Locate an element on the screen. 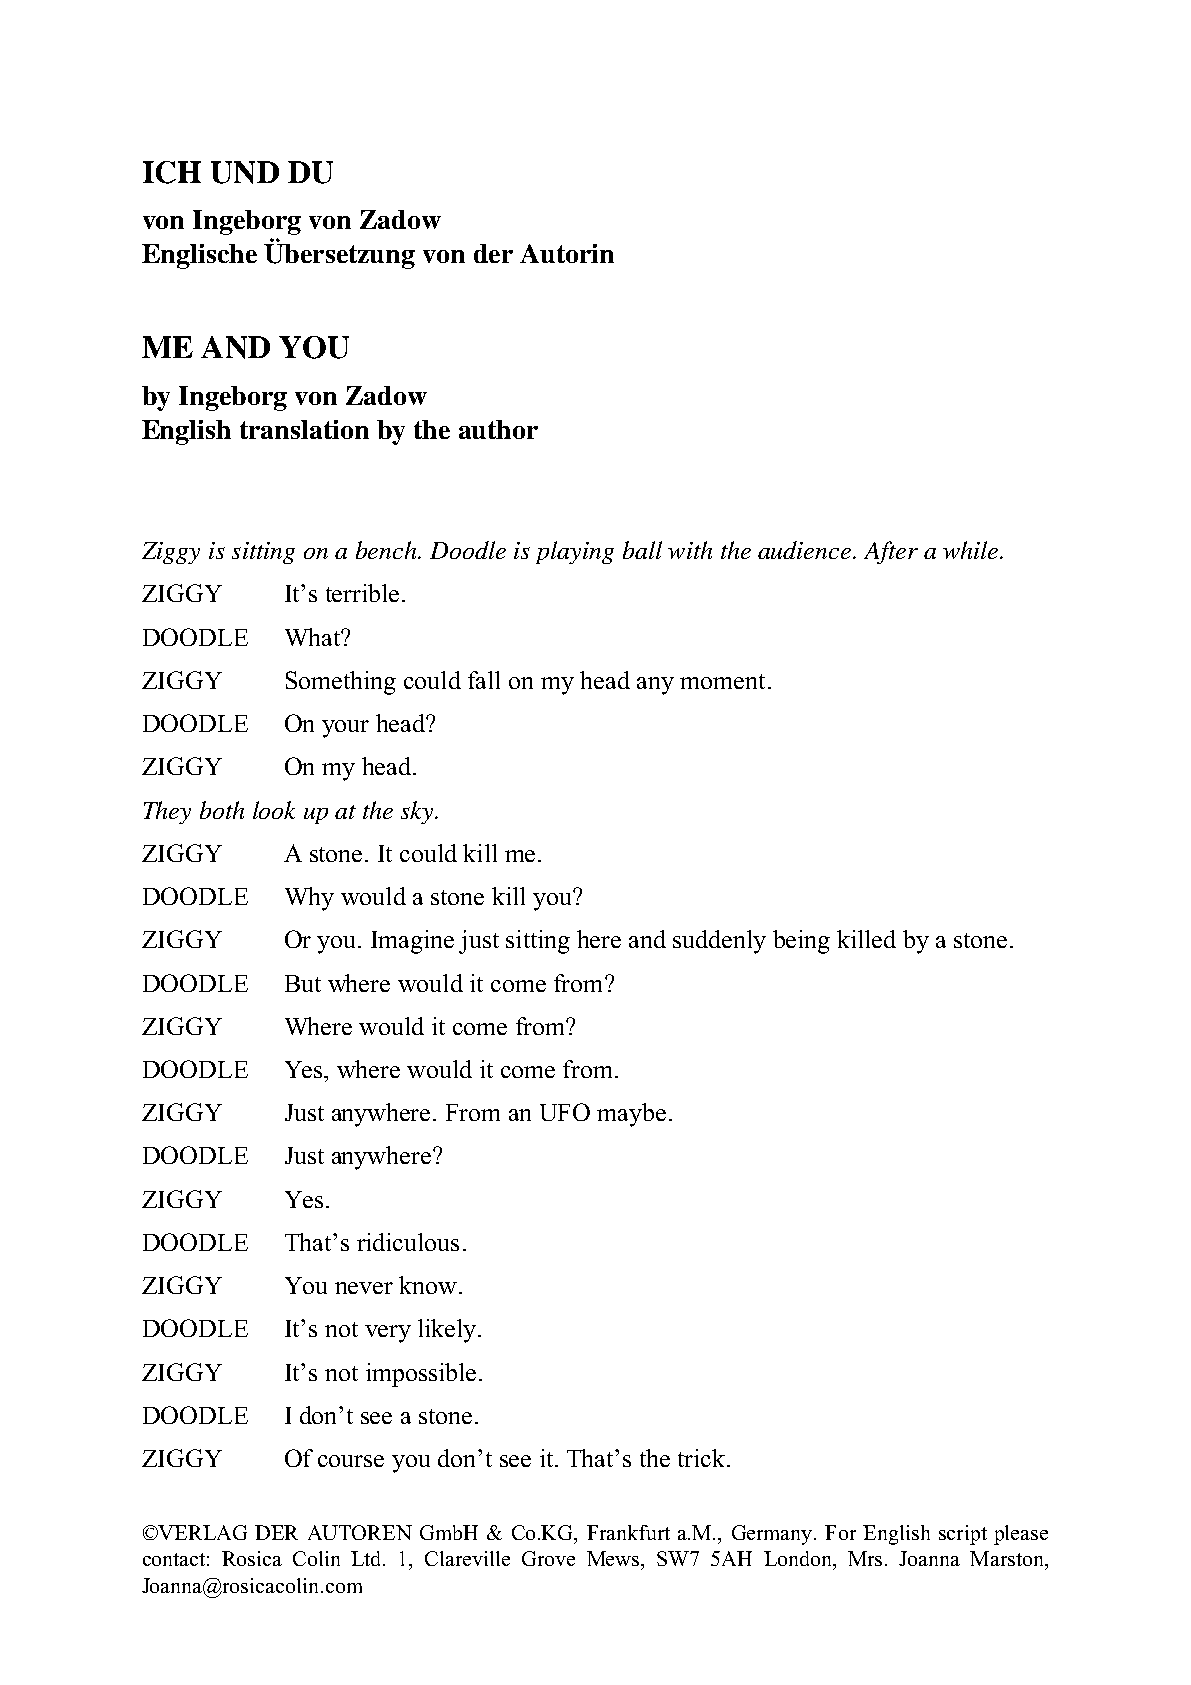 The width and height of the screenshot is (1191, 1685). AUTOREN is located at coordinates (360, 1532).
